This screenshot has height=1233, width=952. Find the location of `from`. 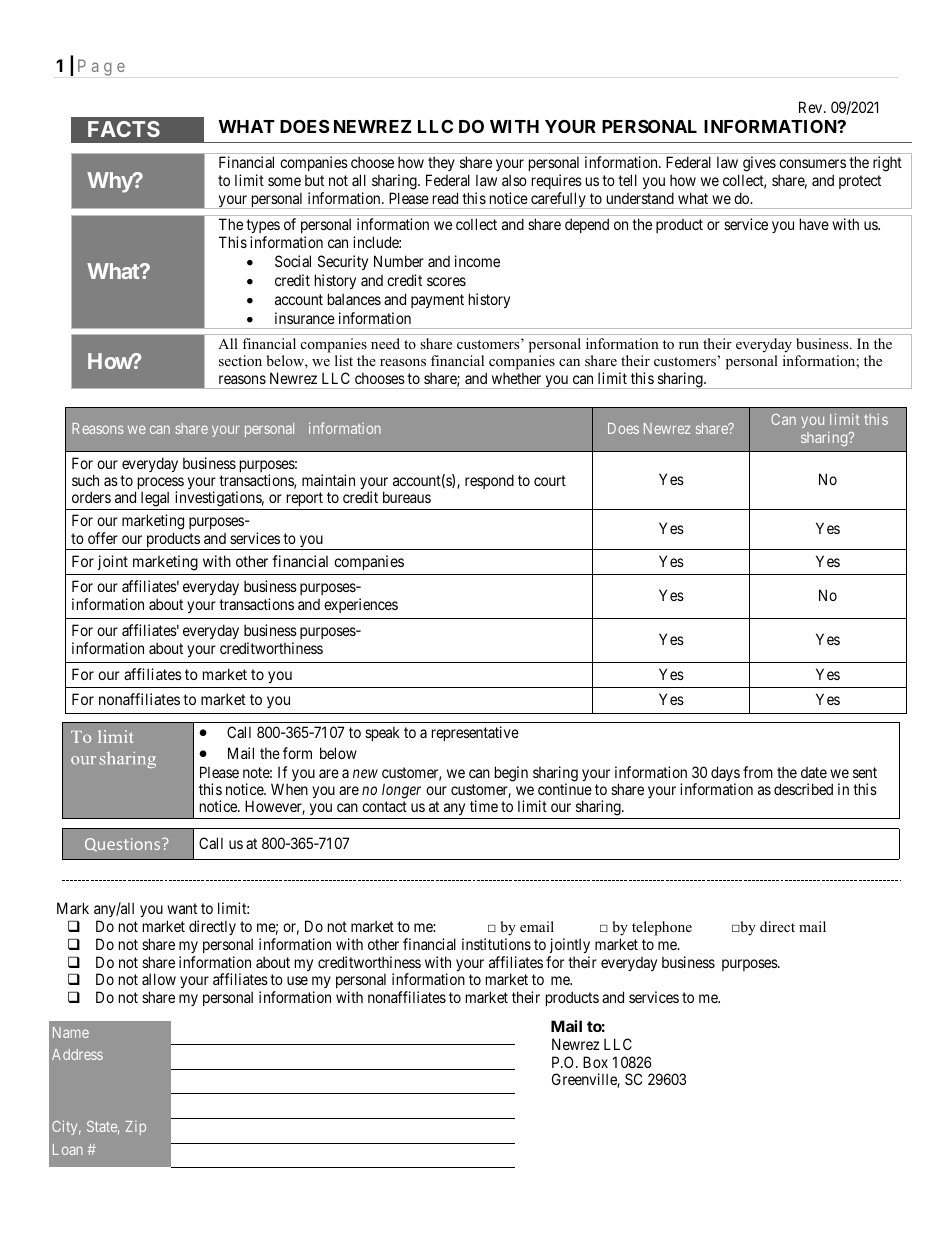

from is located at coordinates (758, 772).
